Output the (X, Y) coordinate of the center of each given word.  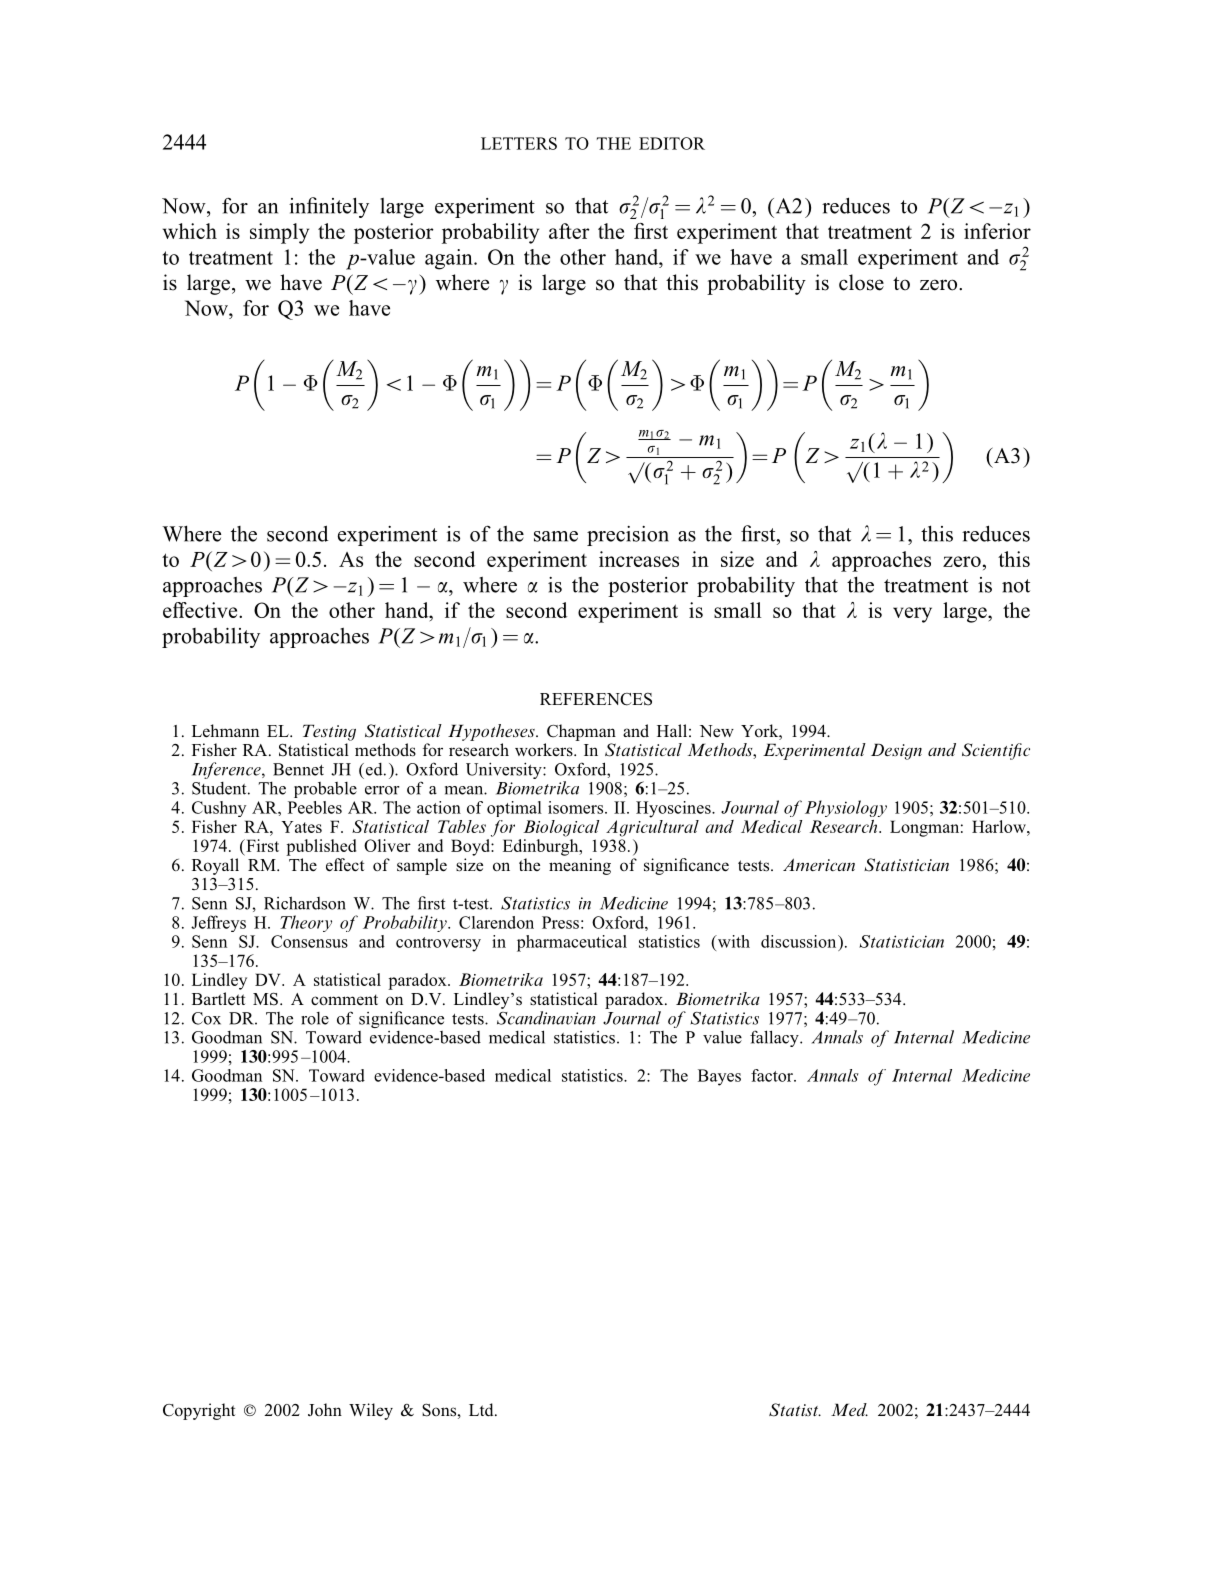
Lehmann (225, 731)
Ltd (482, 1410)
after (569, 231)
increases (639, 559)
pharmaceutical (572, 943)
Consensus (309, 941)
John (325, 1409)
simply (279, 233)
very (912, 615)
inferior (997, 231)
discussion (800, 941)
